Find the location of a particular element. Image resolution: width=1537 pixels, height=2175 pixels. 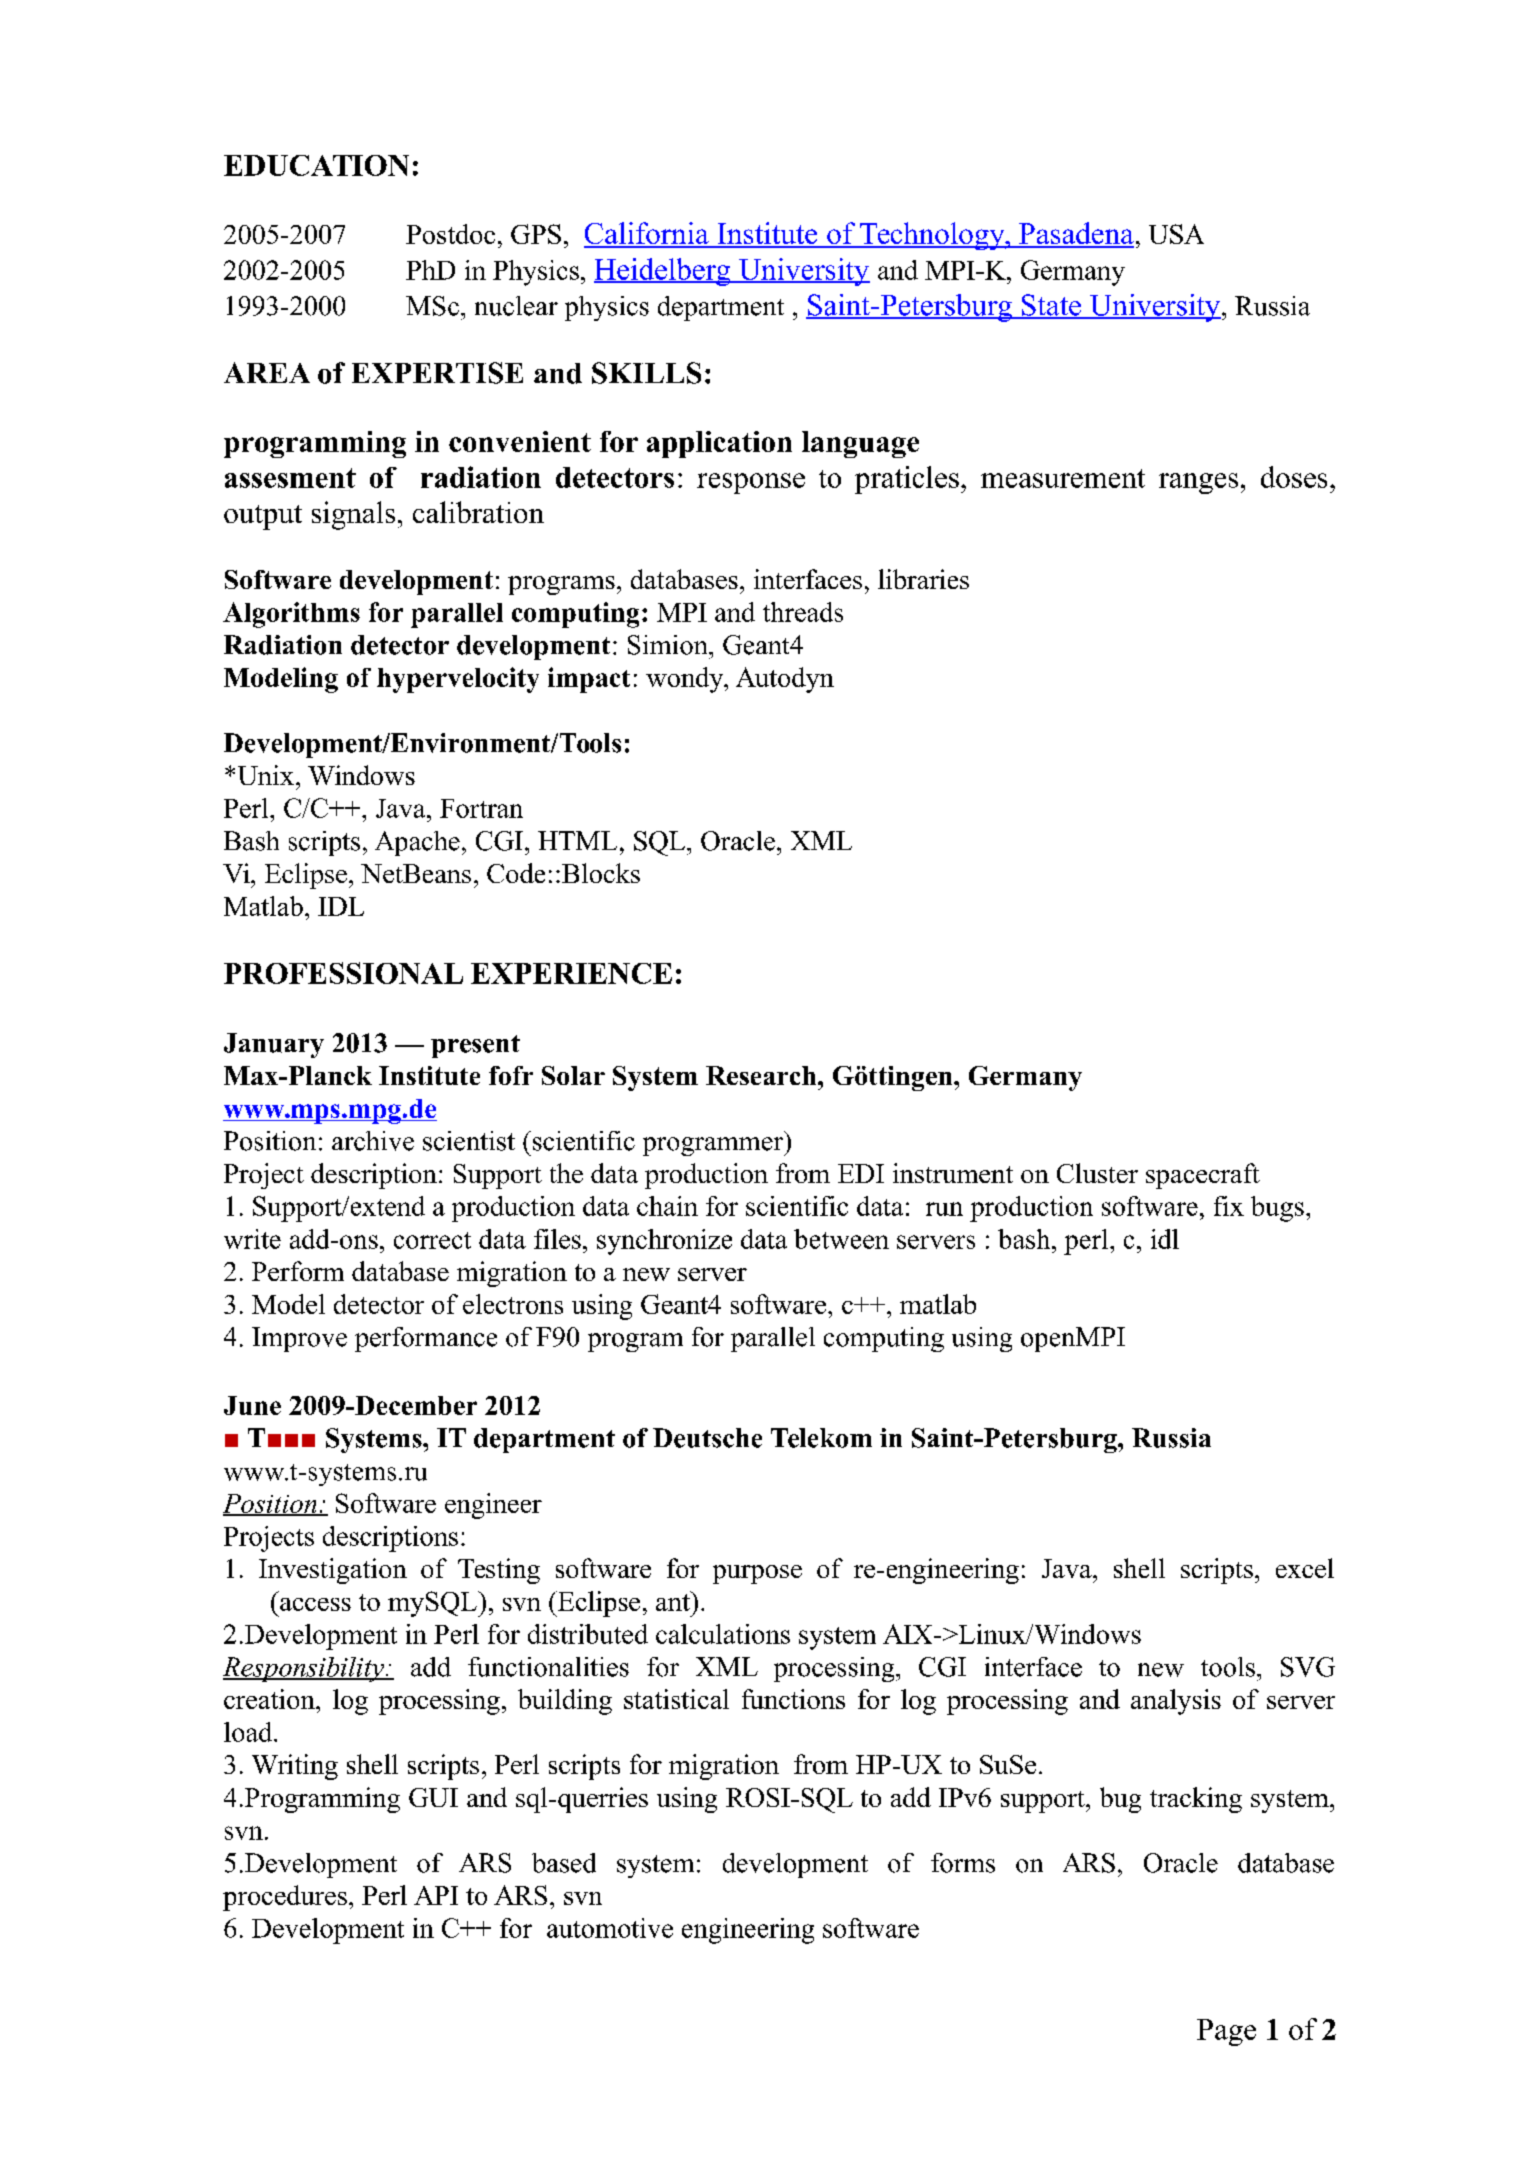

libraries is located at coordinates (923, 579).
